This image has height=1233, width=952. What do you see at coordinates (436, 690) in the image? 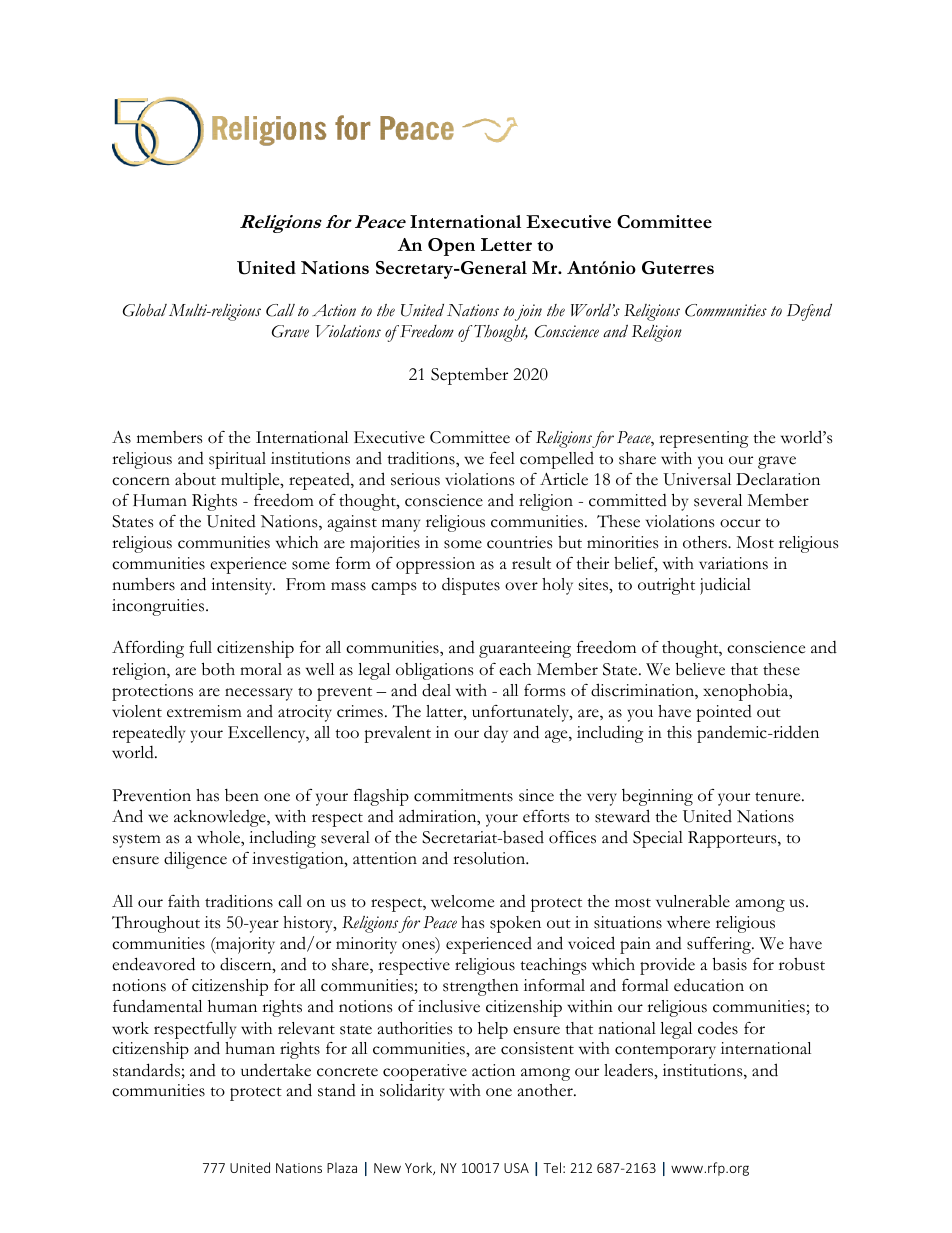
I see `deal` at bounding box center [436, 690].
